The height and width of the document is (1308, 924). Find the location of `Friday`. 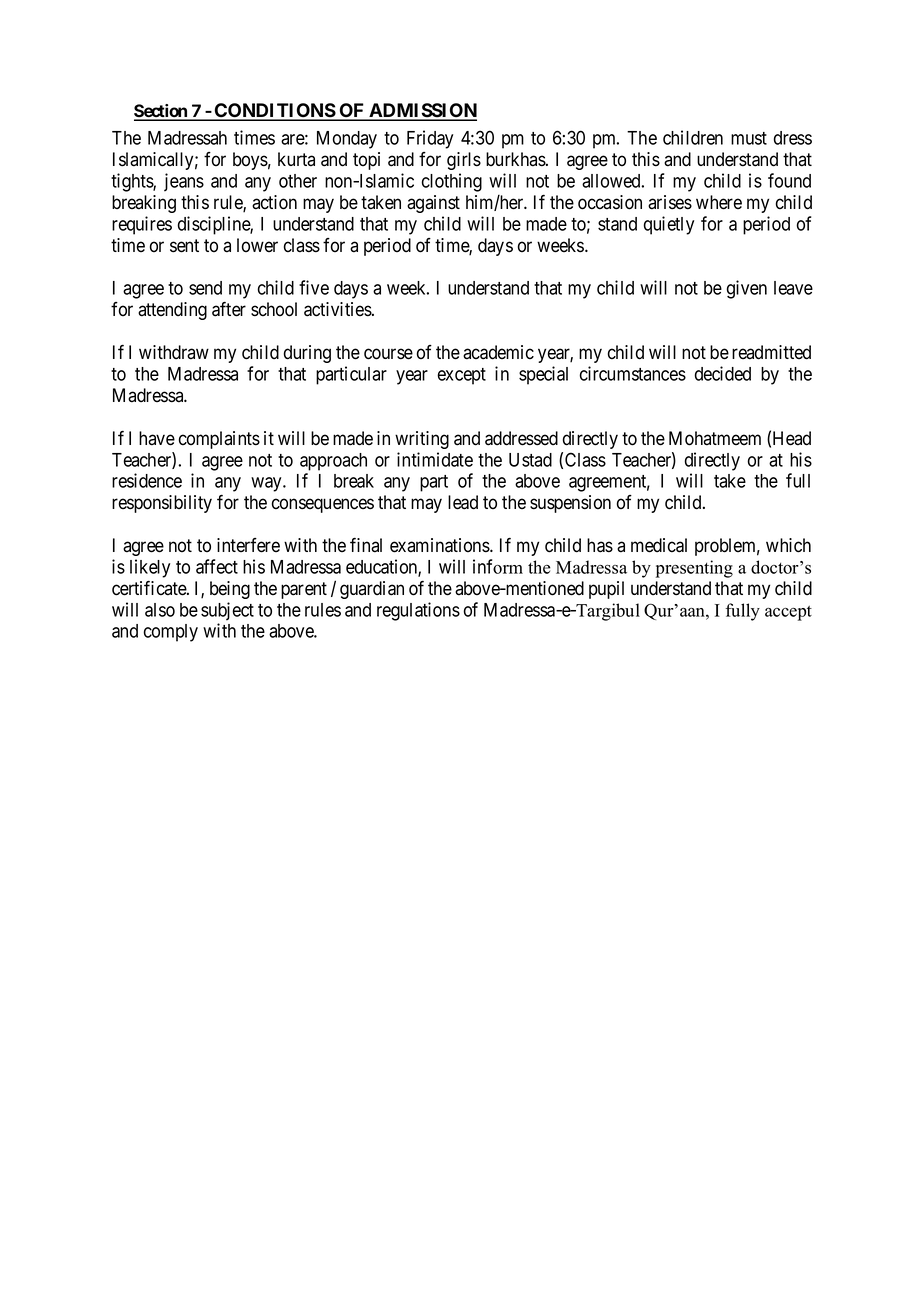

Friday is located at coordinates (430, 139).
